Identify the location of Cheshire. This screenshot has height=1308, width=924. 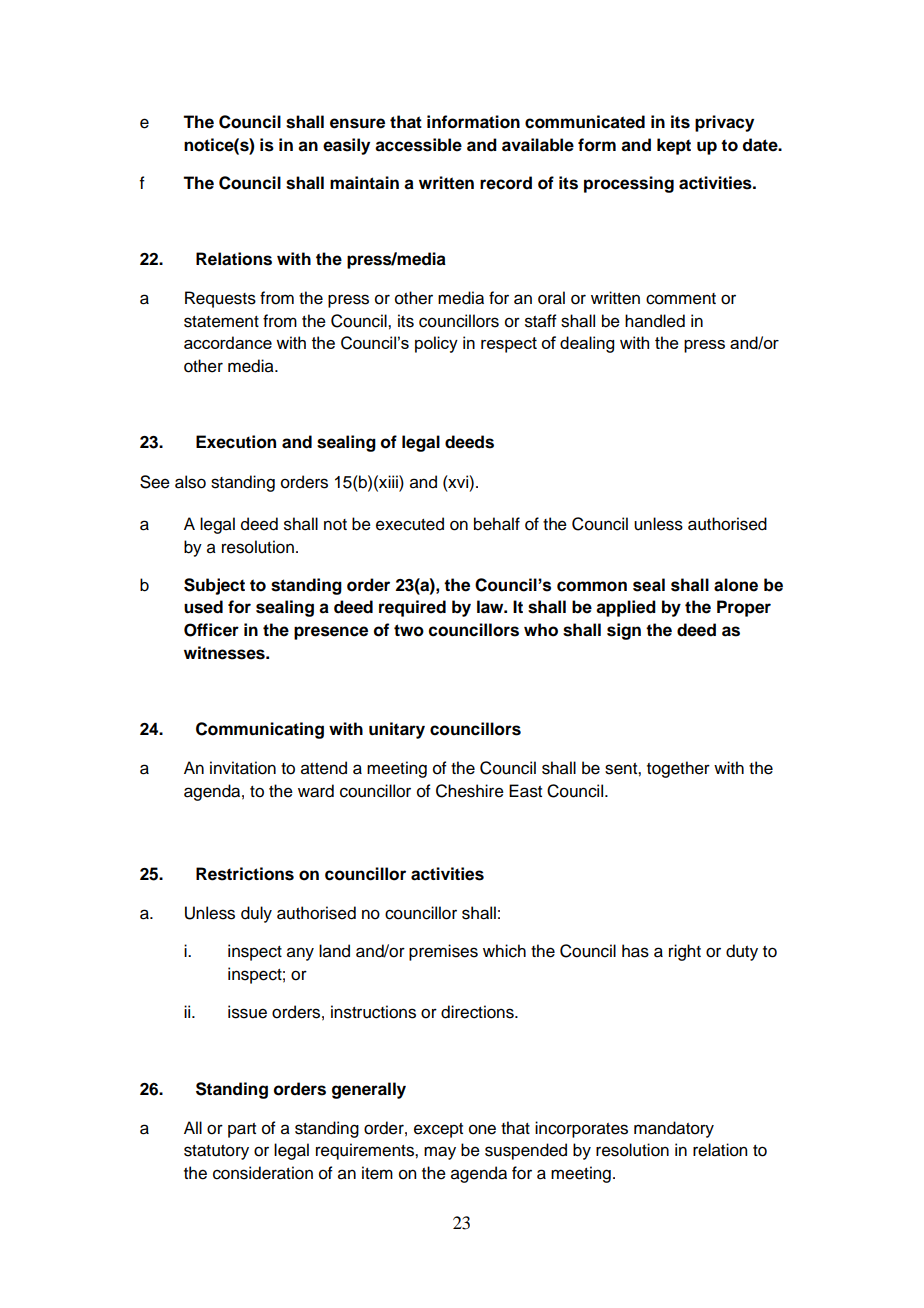
(470, 791).
